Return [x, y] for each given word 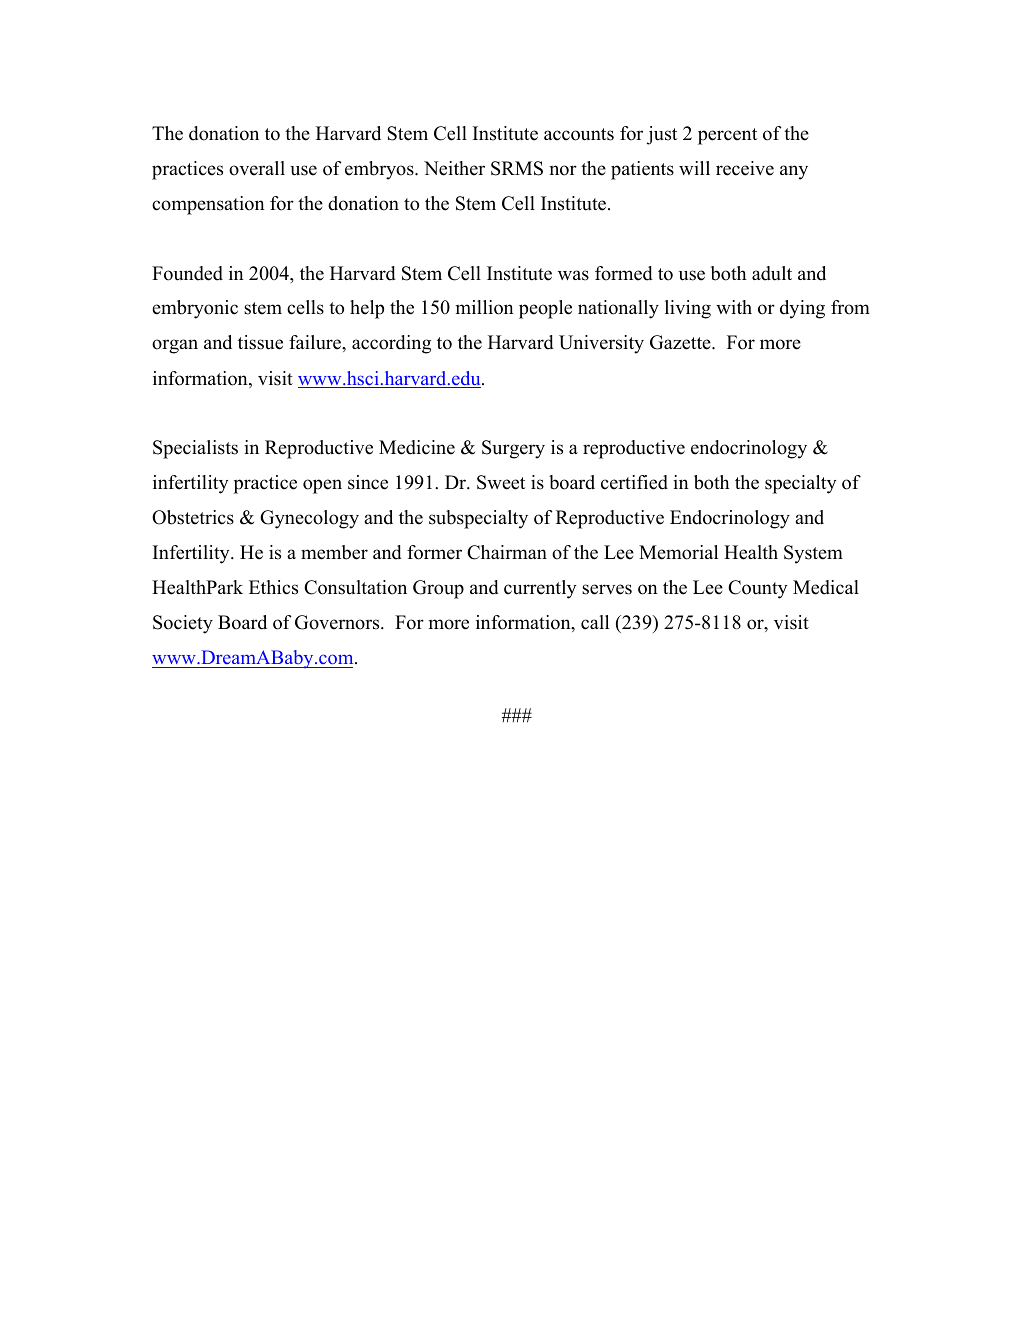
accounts [579, 134]
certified [634, 482]
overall [257, 168]
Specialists [195, 449]
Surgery [513, 449]
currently [540, 589]
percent [727, 136]
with [734, 307]
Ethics [273, 587]
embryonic [195, 309]
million [485, 307]
